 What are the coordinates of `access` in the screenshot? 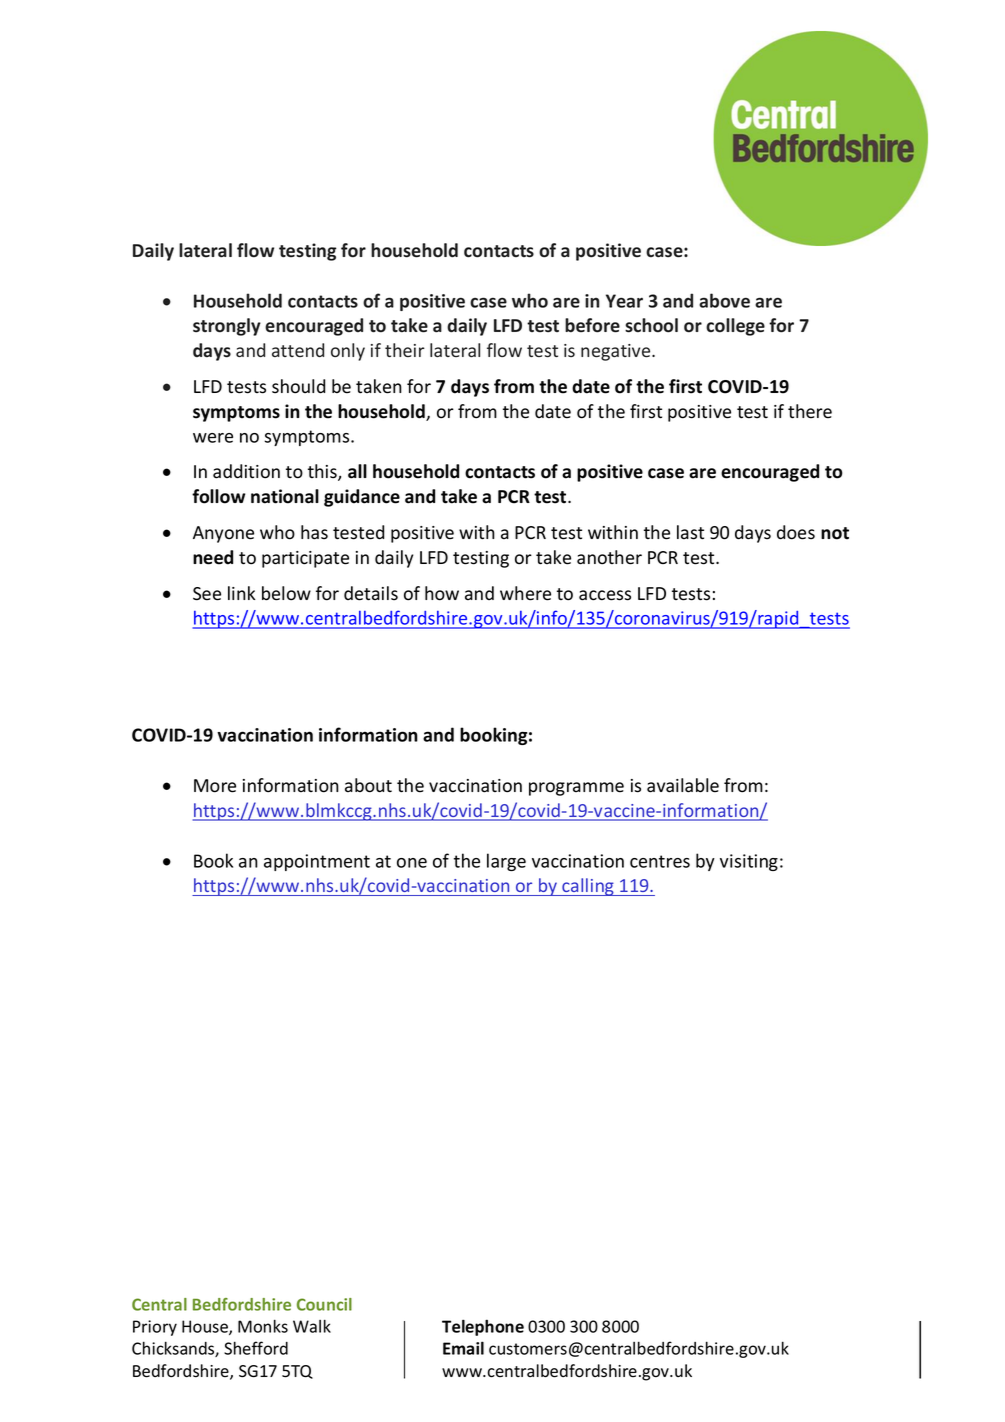 It's located at (605, 595).
